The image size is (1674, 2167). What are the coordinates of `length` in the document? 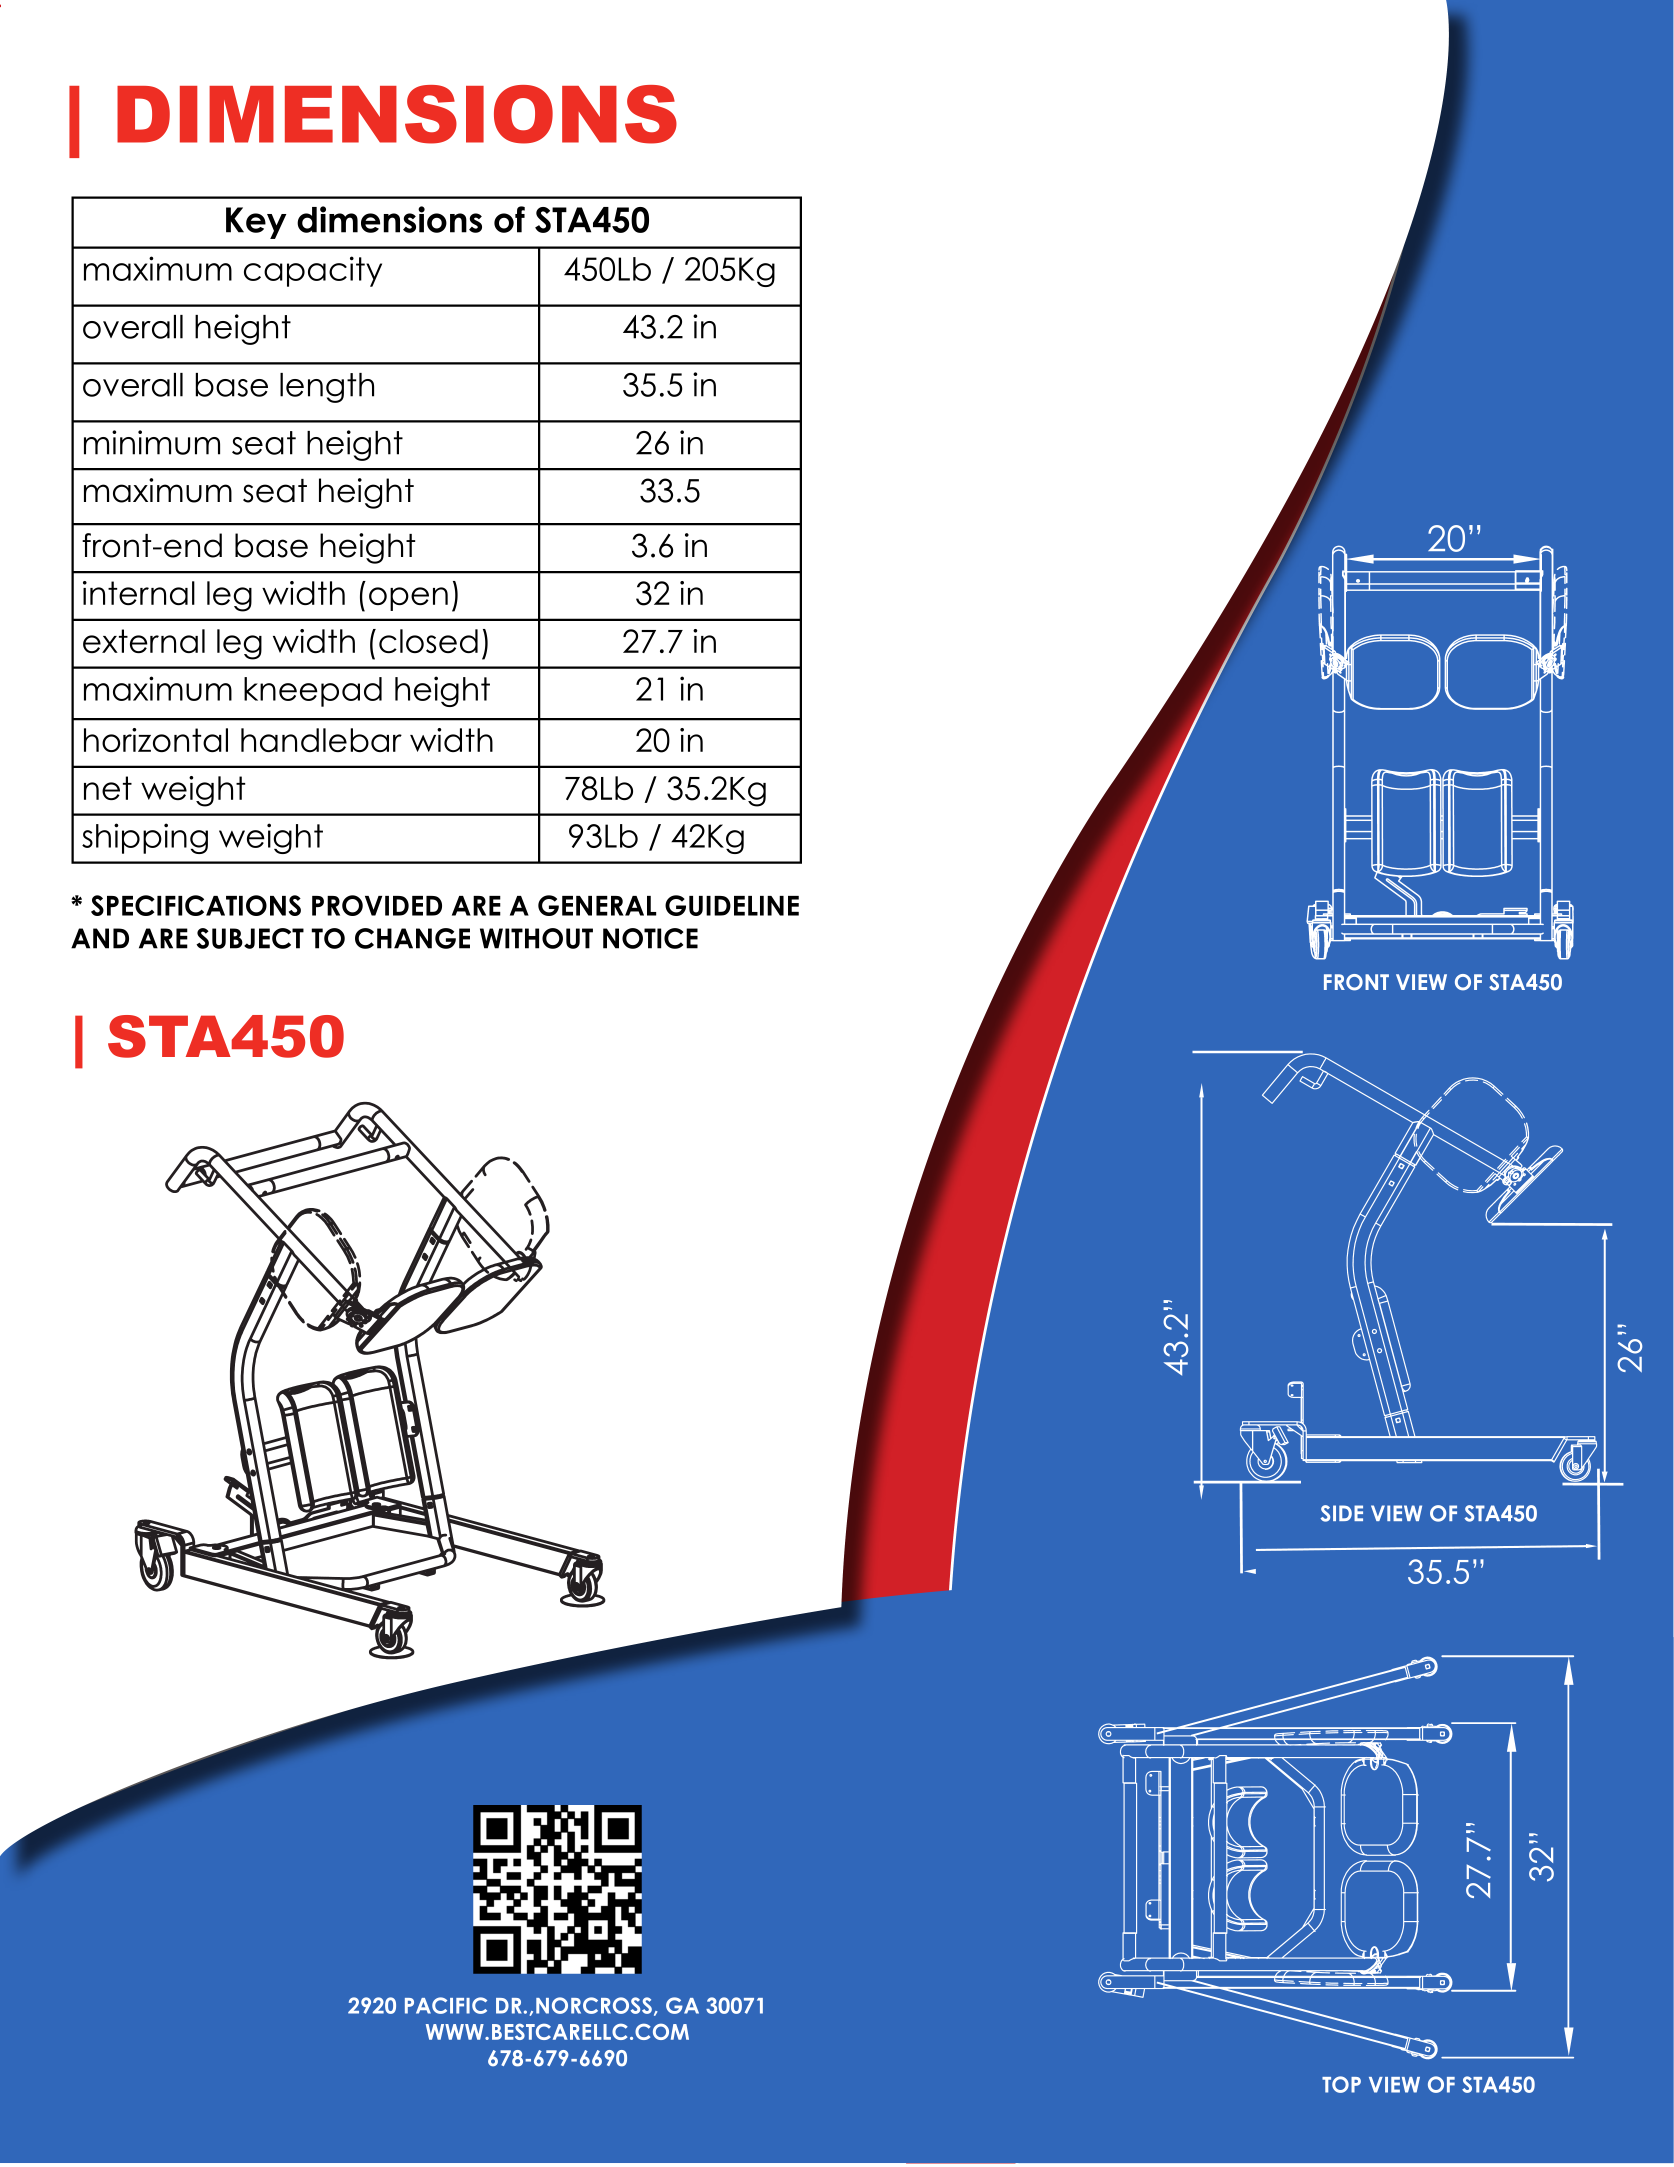 It's located at (327, 388).
